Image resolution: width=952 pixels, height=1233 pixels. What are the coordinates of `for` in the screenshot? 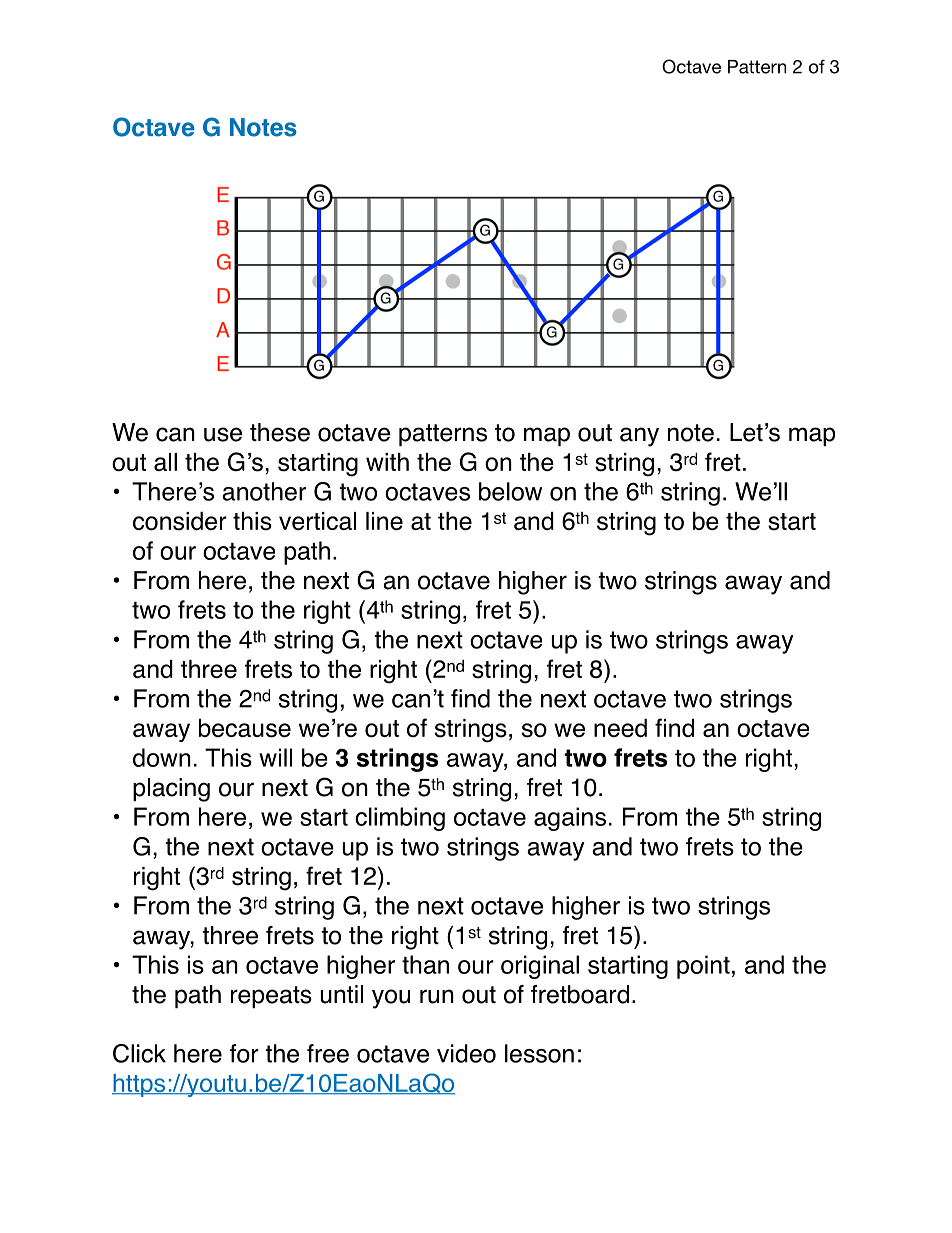 It's located at (244, 1053).
